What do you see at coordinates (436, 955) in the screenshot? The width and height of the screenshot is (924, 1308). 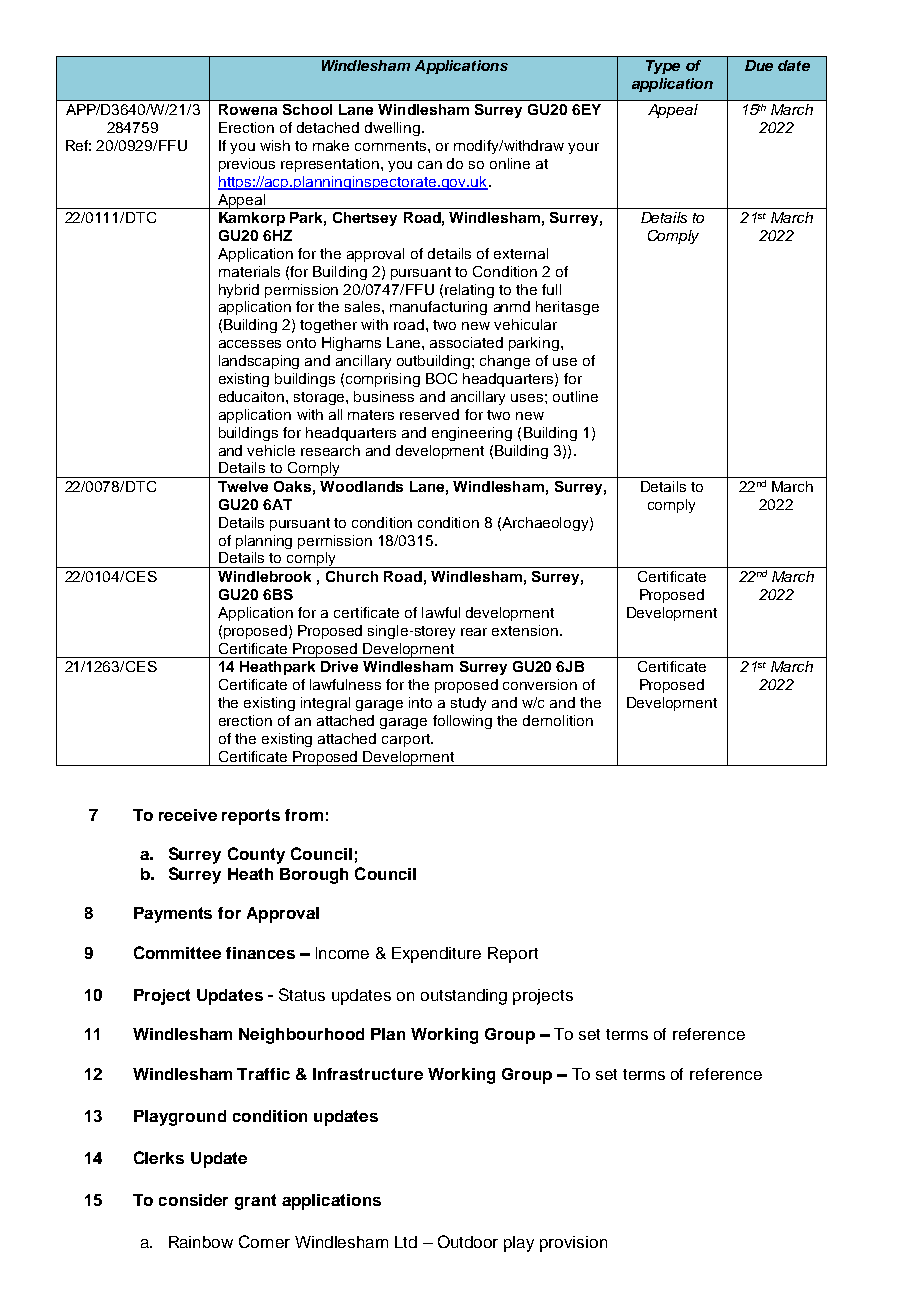 I see `Expenditure` at bounding box center [436, 955].
